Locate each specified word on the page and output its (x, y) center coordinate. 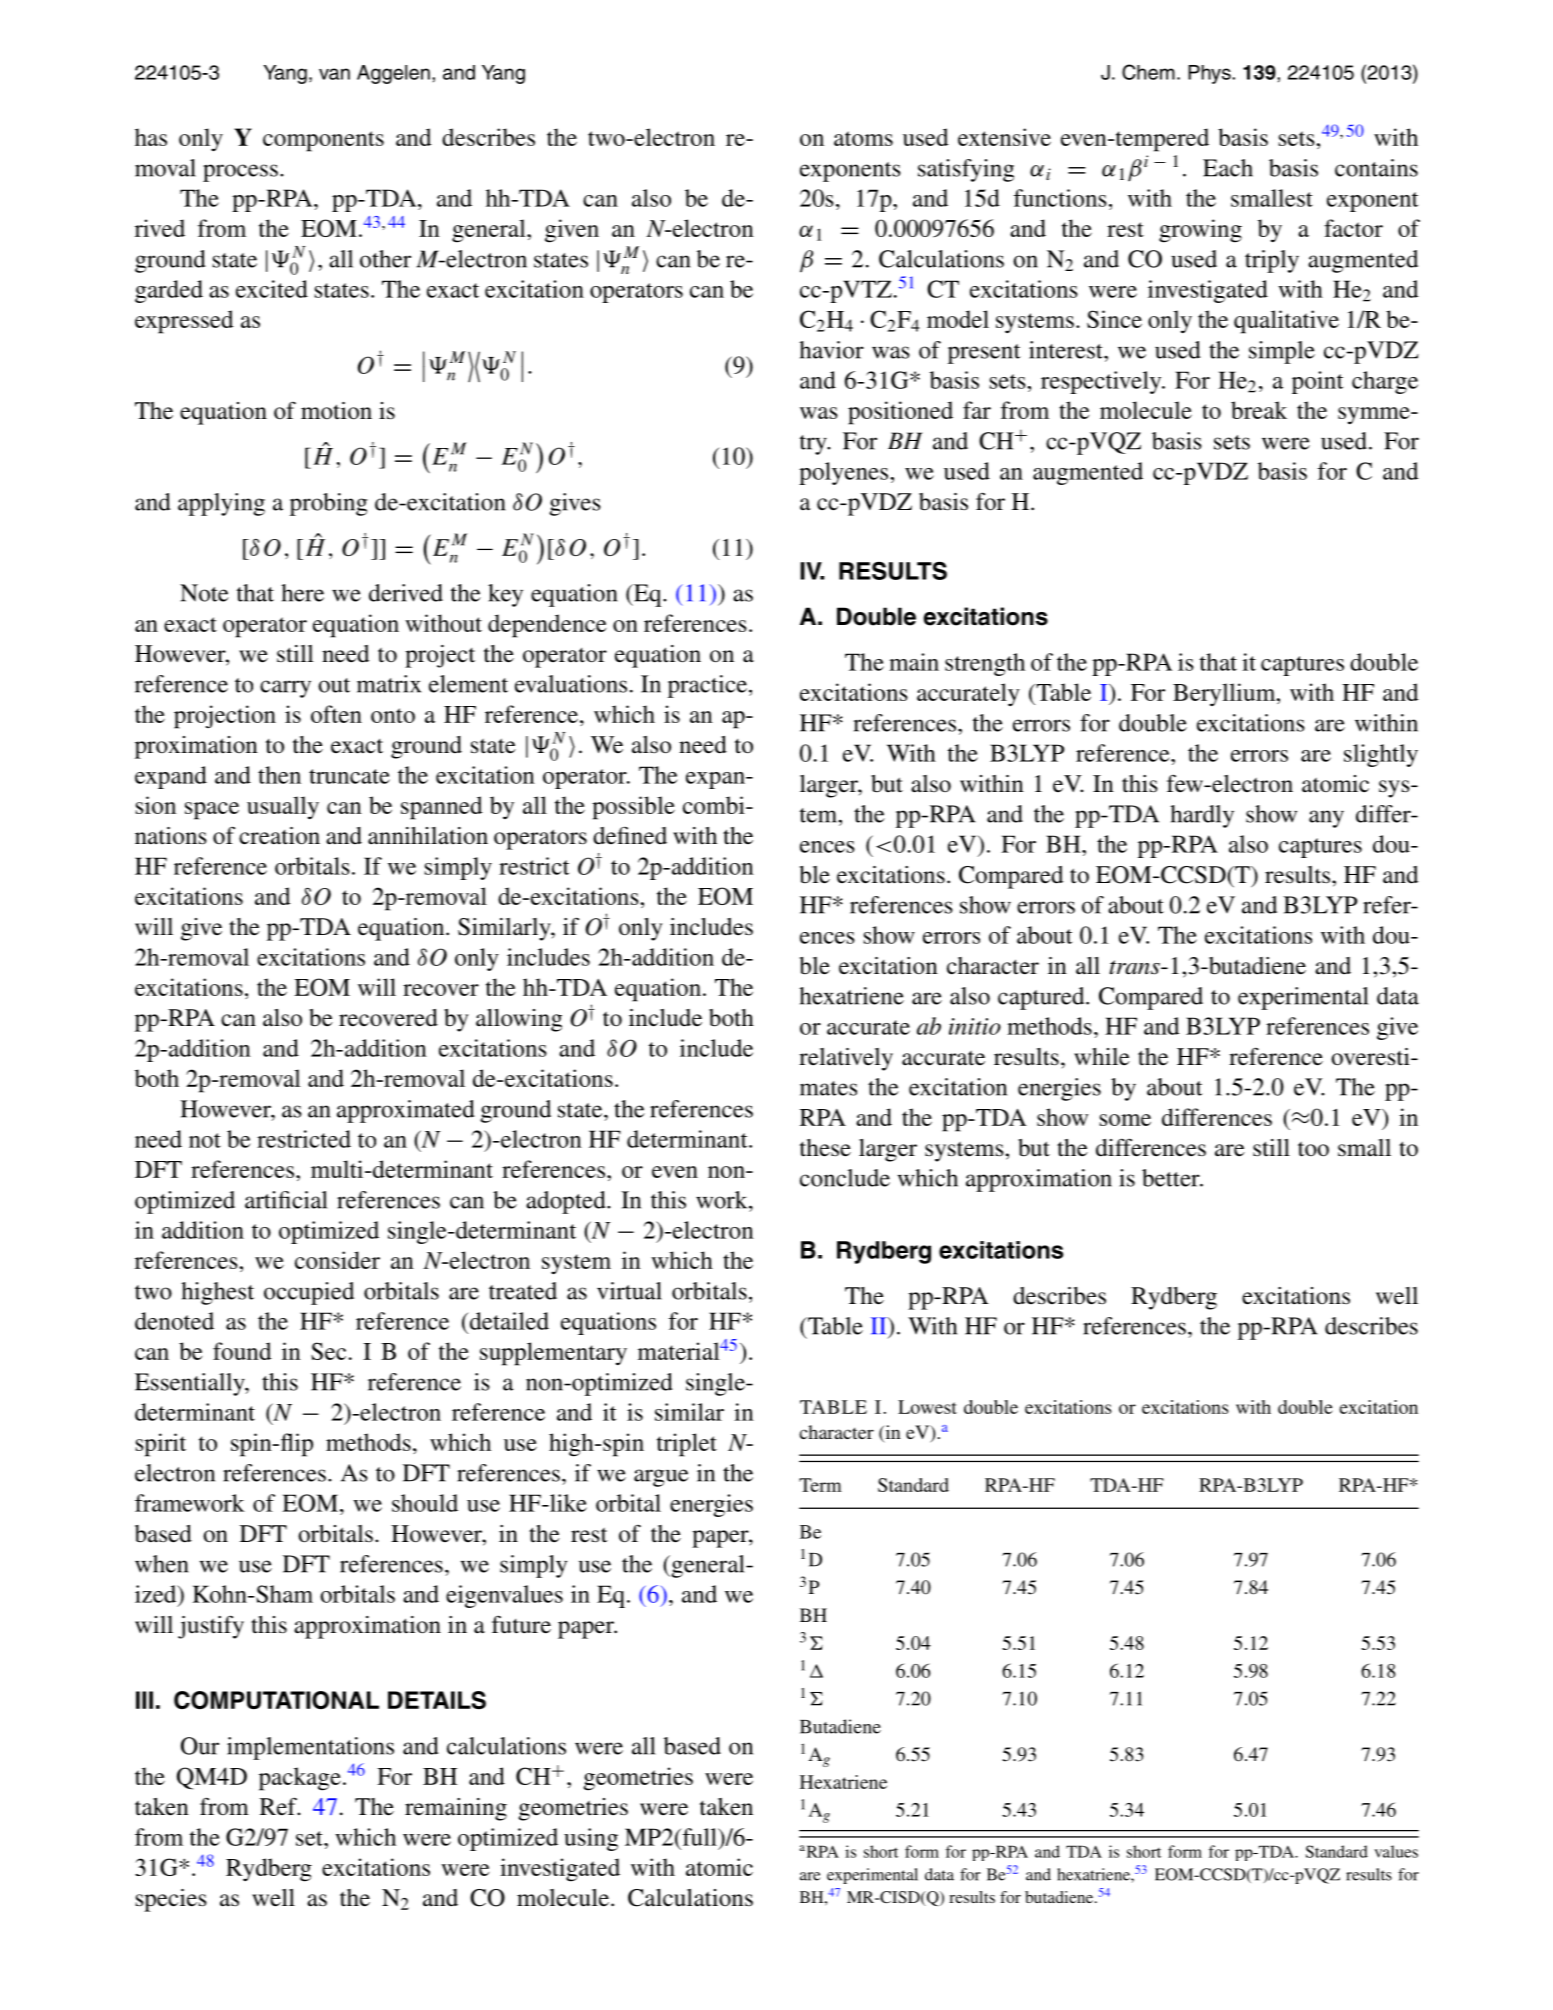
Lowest (927, 1407)
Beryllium (1225, 694)
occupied (309, 1293)
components (323, 141)
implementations (310, 1748)
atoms (863, 138)
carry (285, 689)
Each (1228, 168)
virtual (629, 1291)
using (591, 1839)
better (1172, 1178)
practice (707, 686)
